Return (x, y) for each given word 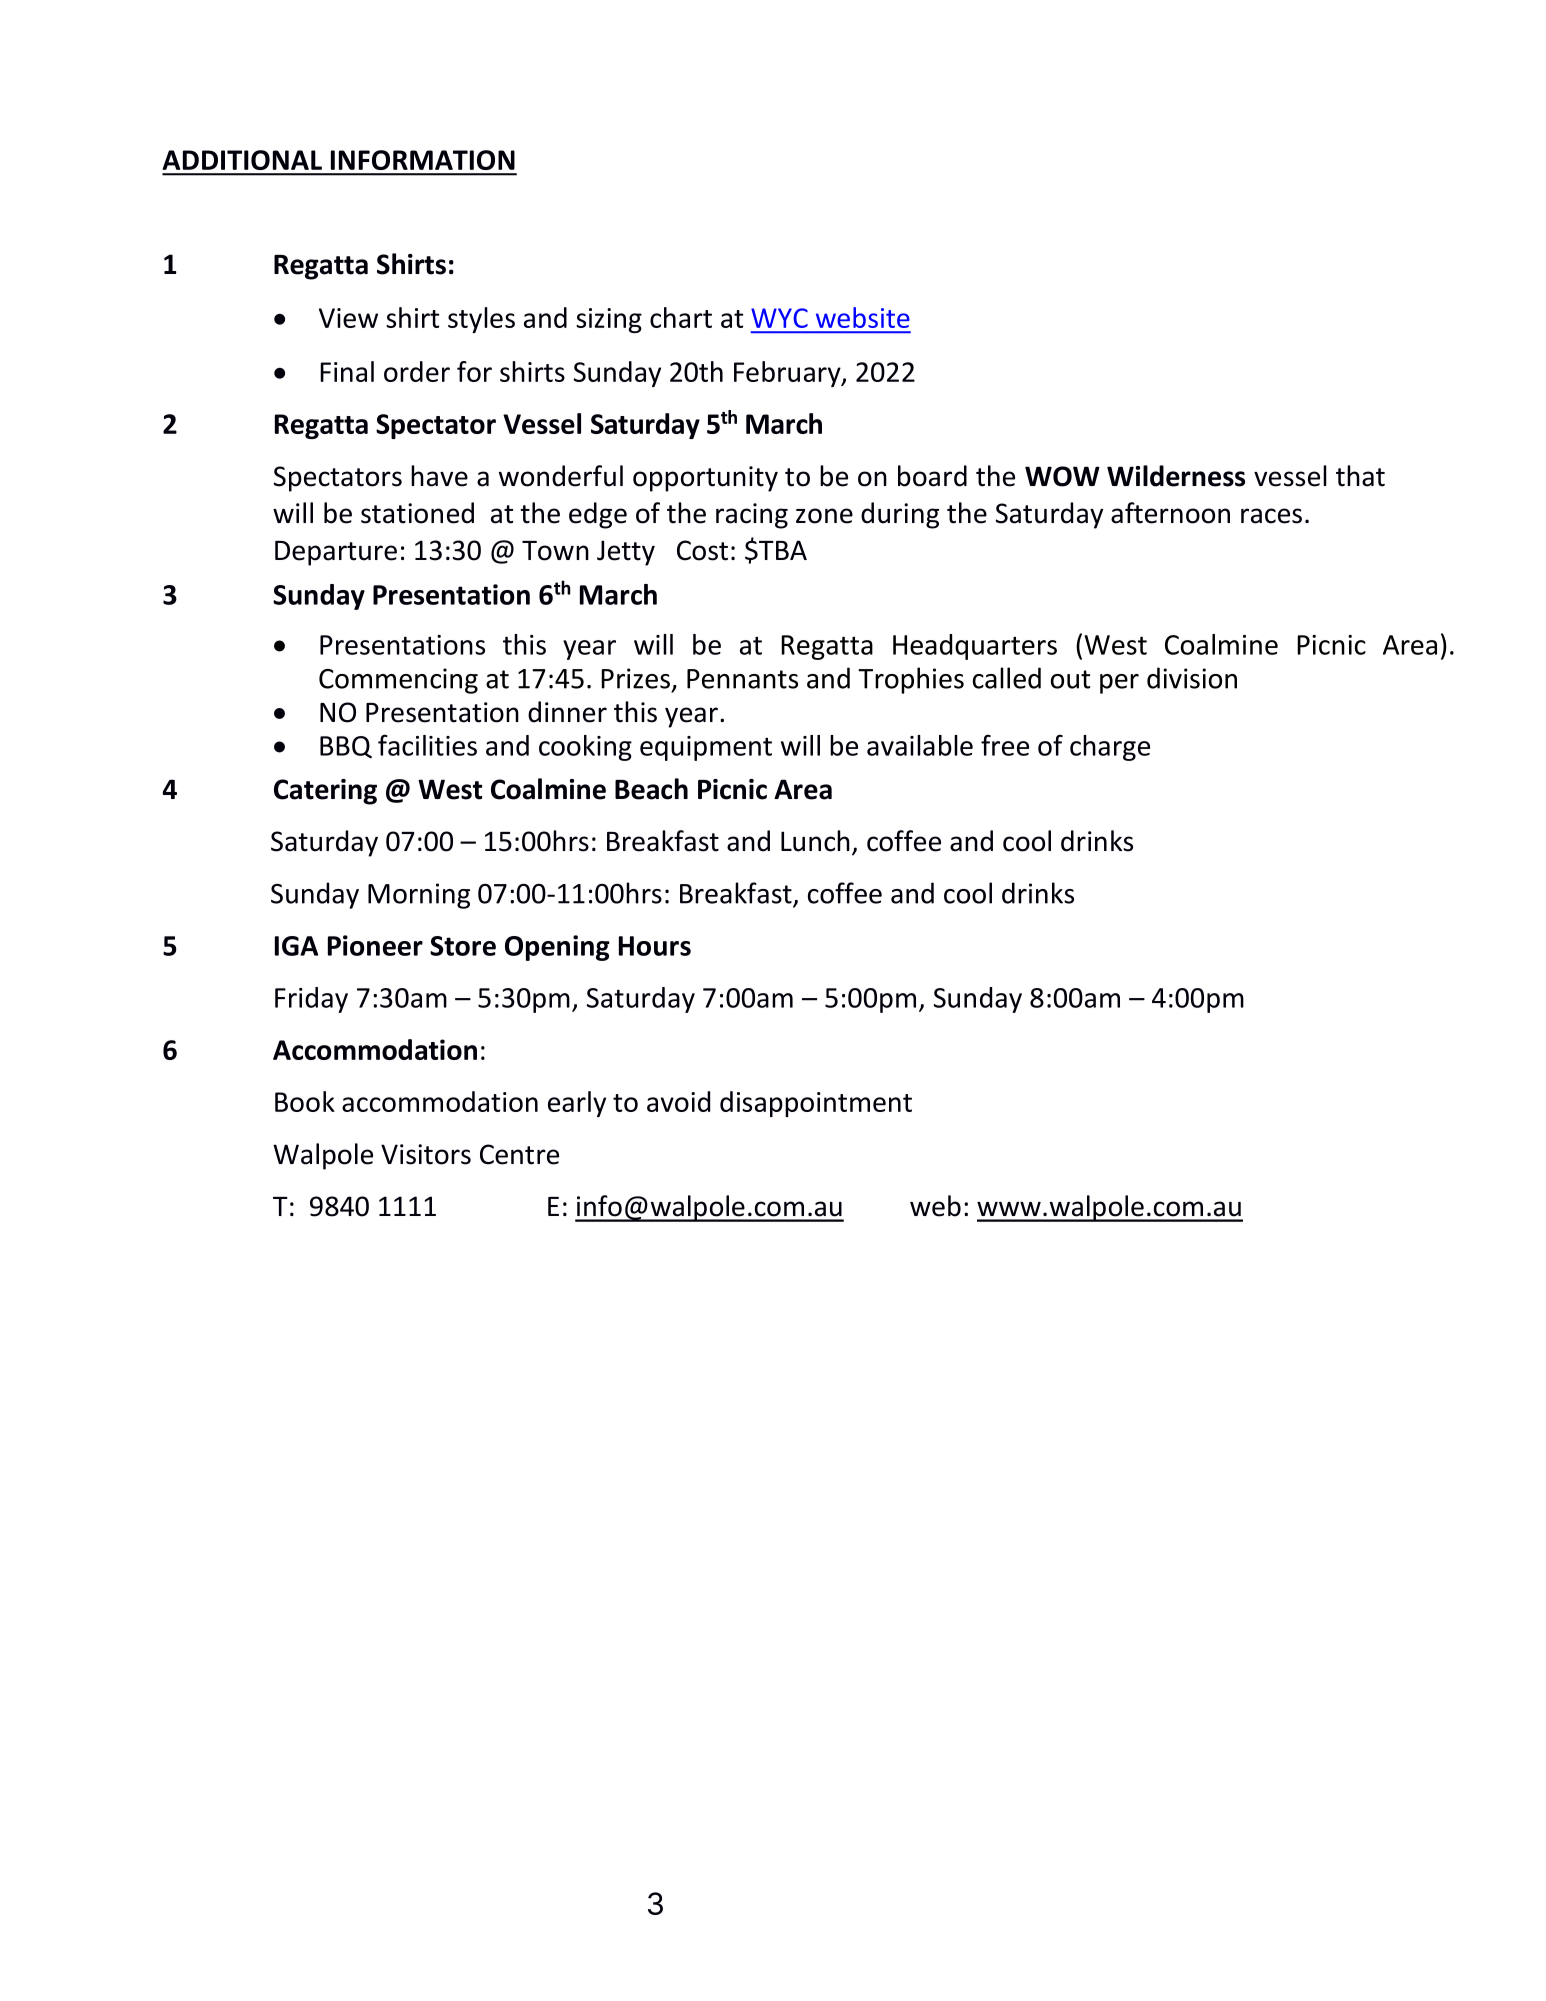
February (788, 374)
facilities (427, 745)
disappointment (816, 1104)
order (417, 371)
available (920, 745)
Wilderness (1176, 476)
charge (1110, 748)
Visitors (426, 1154)
